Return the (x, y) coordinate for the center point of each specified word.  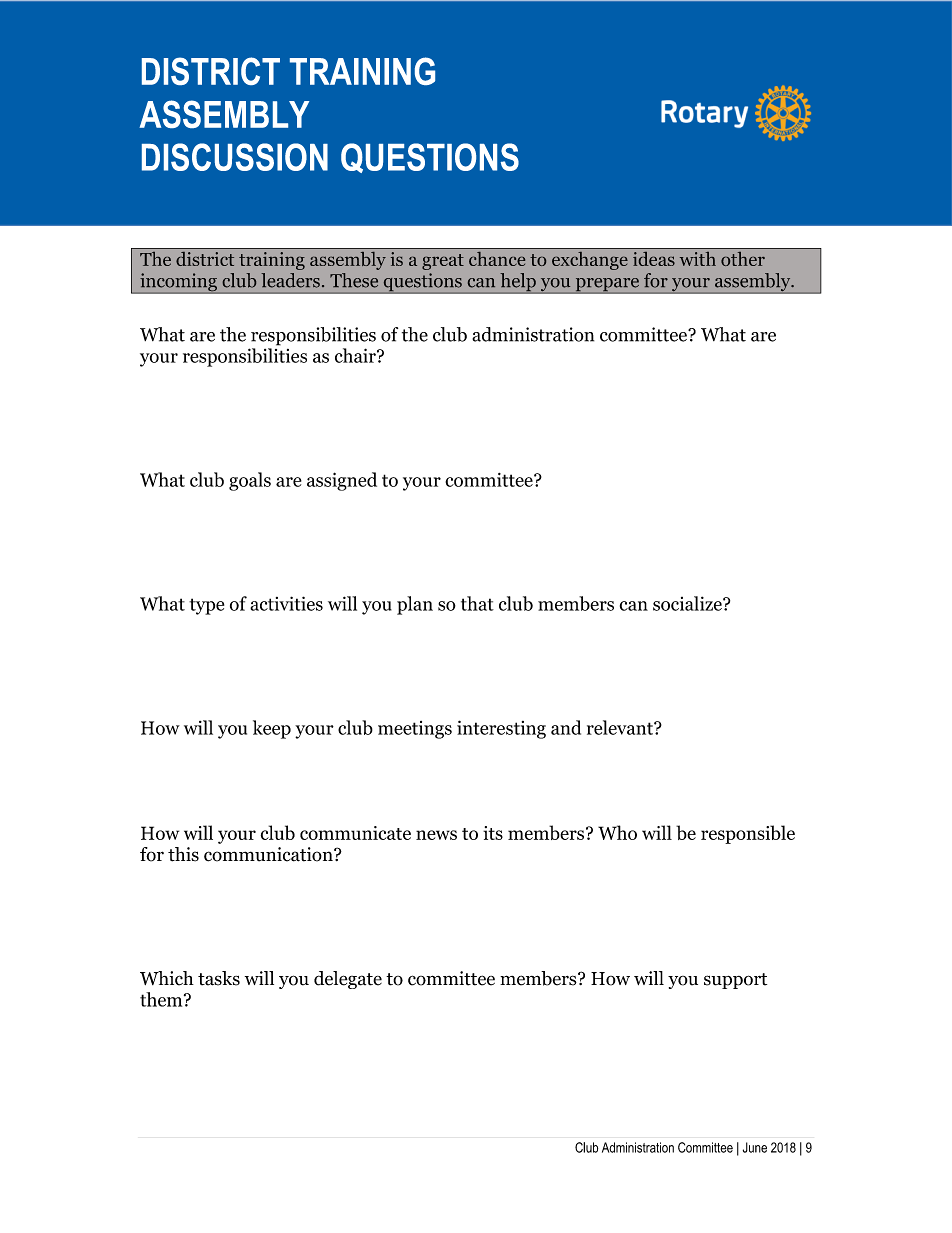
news (436, 835)
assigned (342, 481)
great (443, 262)
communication (269, 854)
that (477, 603)
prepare (607, 286)
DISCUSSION (235, 157)
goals (250, 481)
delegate (348, 980)
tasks (219, 978)
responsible (748, 834)
